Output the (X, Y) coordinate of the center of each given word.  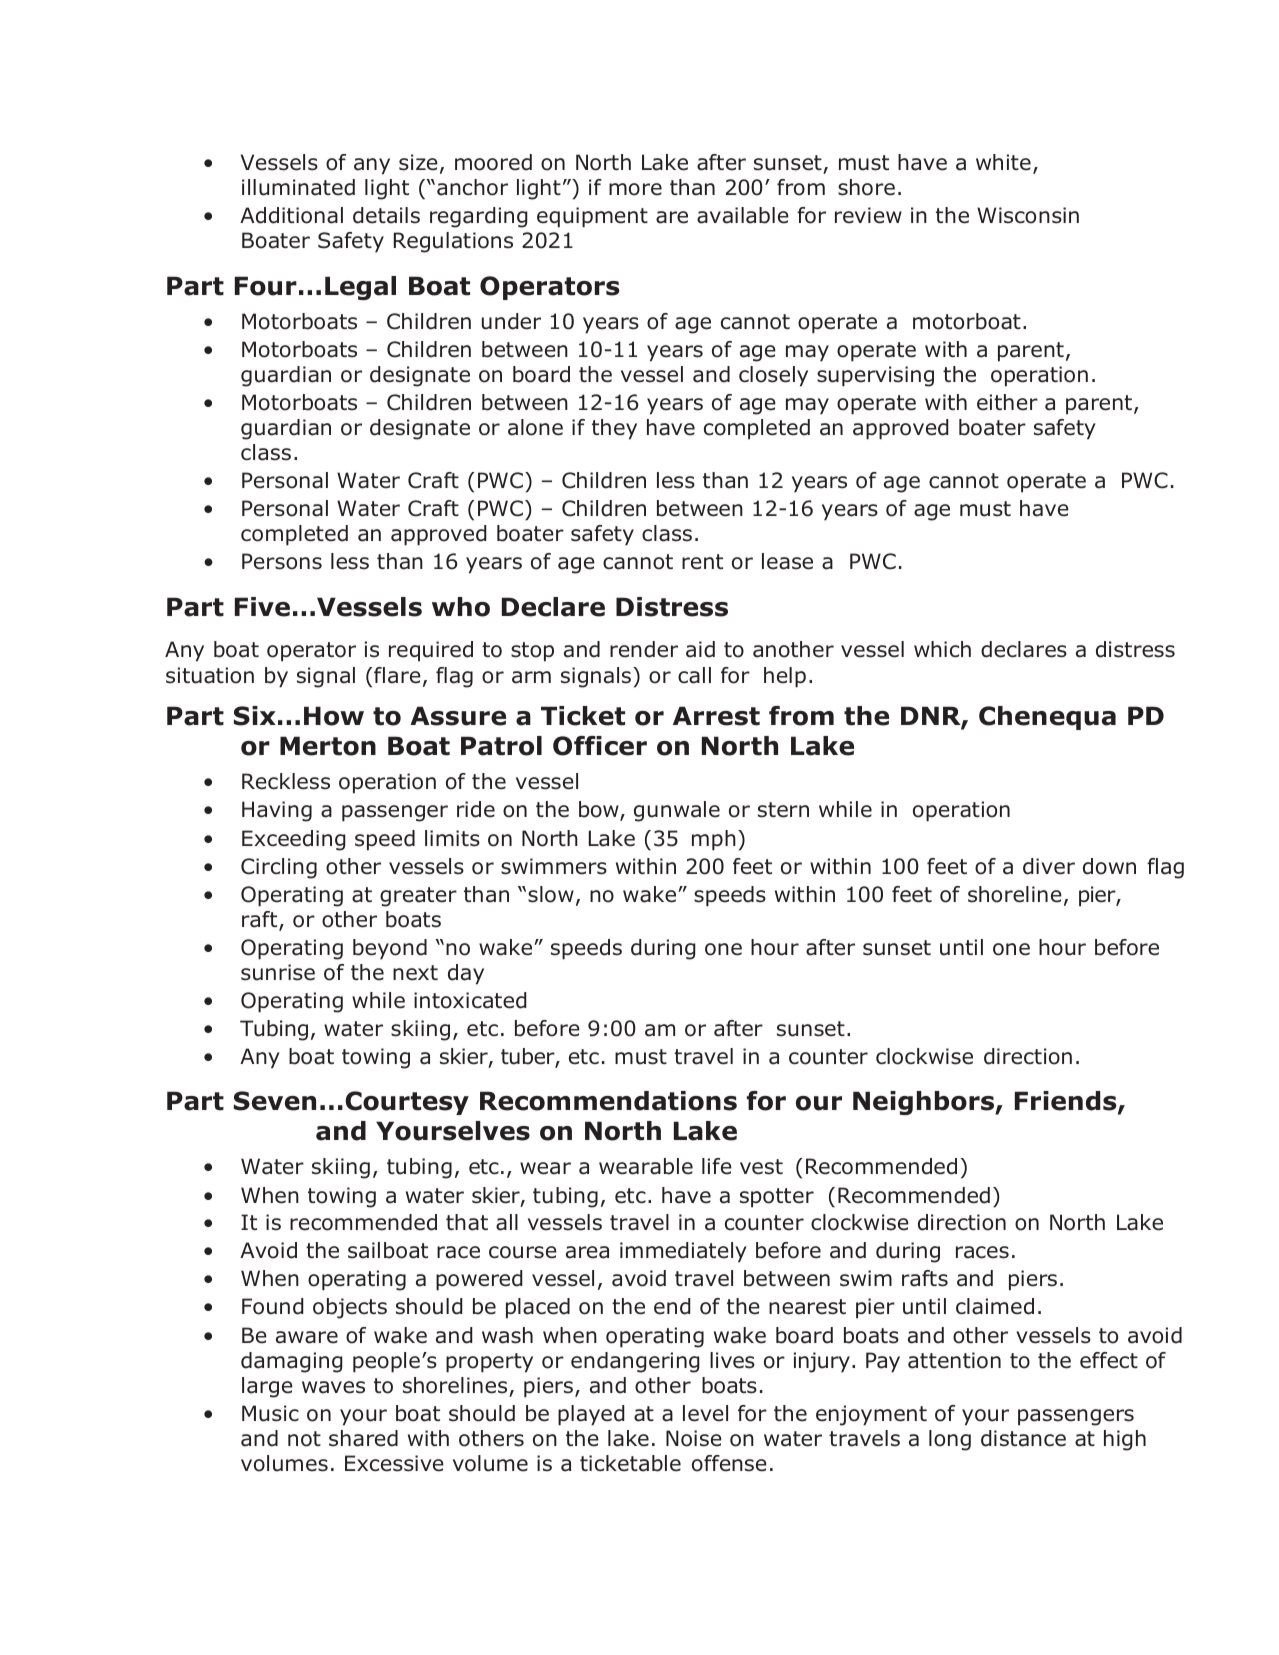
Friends (1067, 1102)
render (644, 649)
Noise (694, 1438)
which (942, 649)
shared (363, 1438)
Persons (282, 561)
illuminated (298, 187)
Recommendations (608, 1101)
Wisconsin (1028, 215)
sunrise (278, 972)
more (635, 189)
